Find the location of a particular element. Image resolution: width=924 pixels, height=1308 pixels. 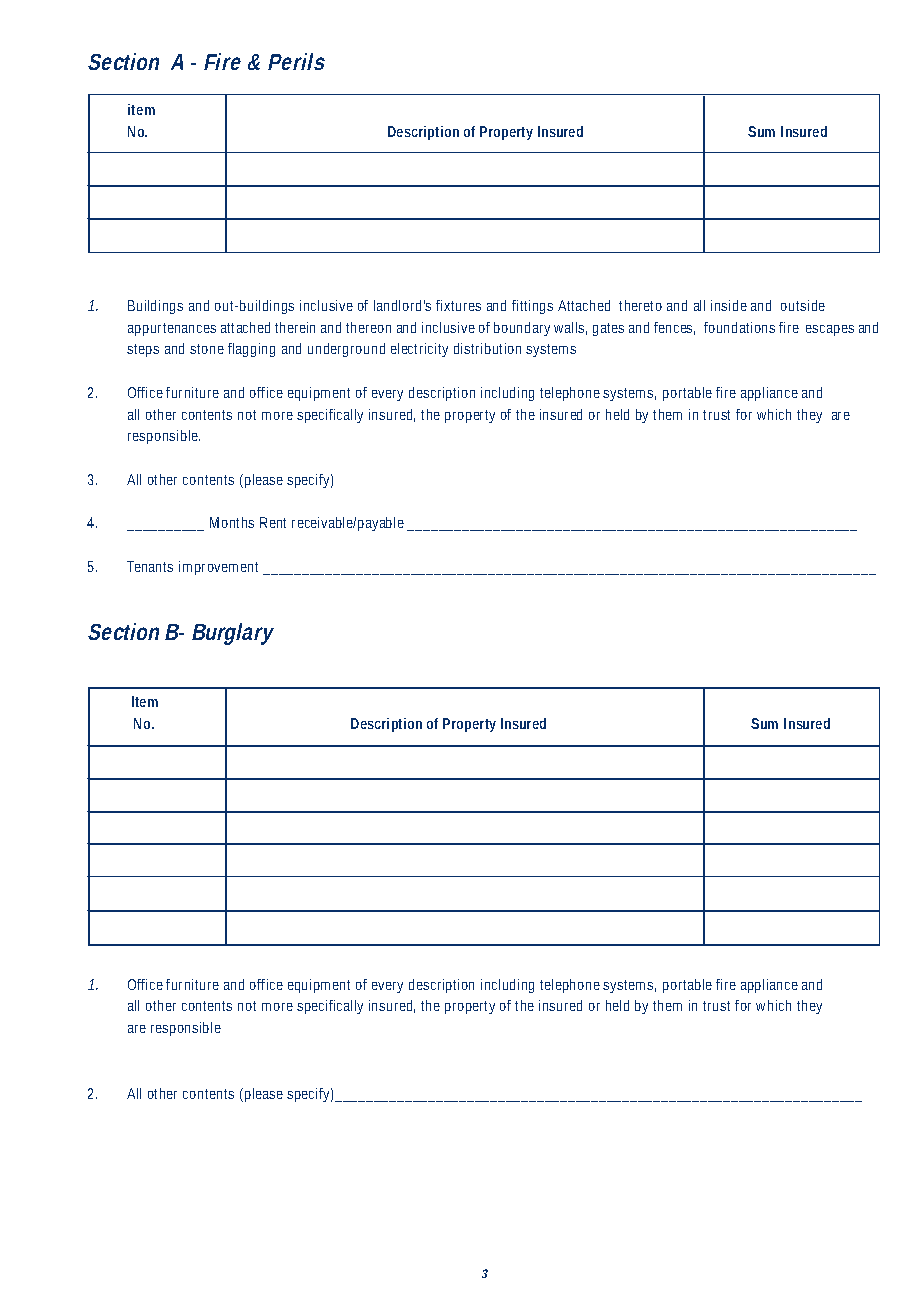

underground is located at coordinates (346, 350).
